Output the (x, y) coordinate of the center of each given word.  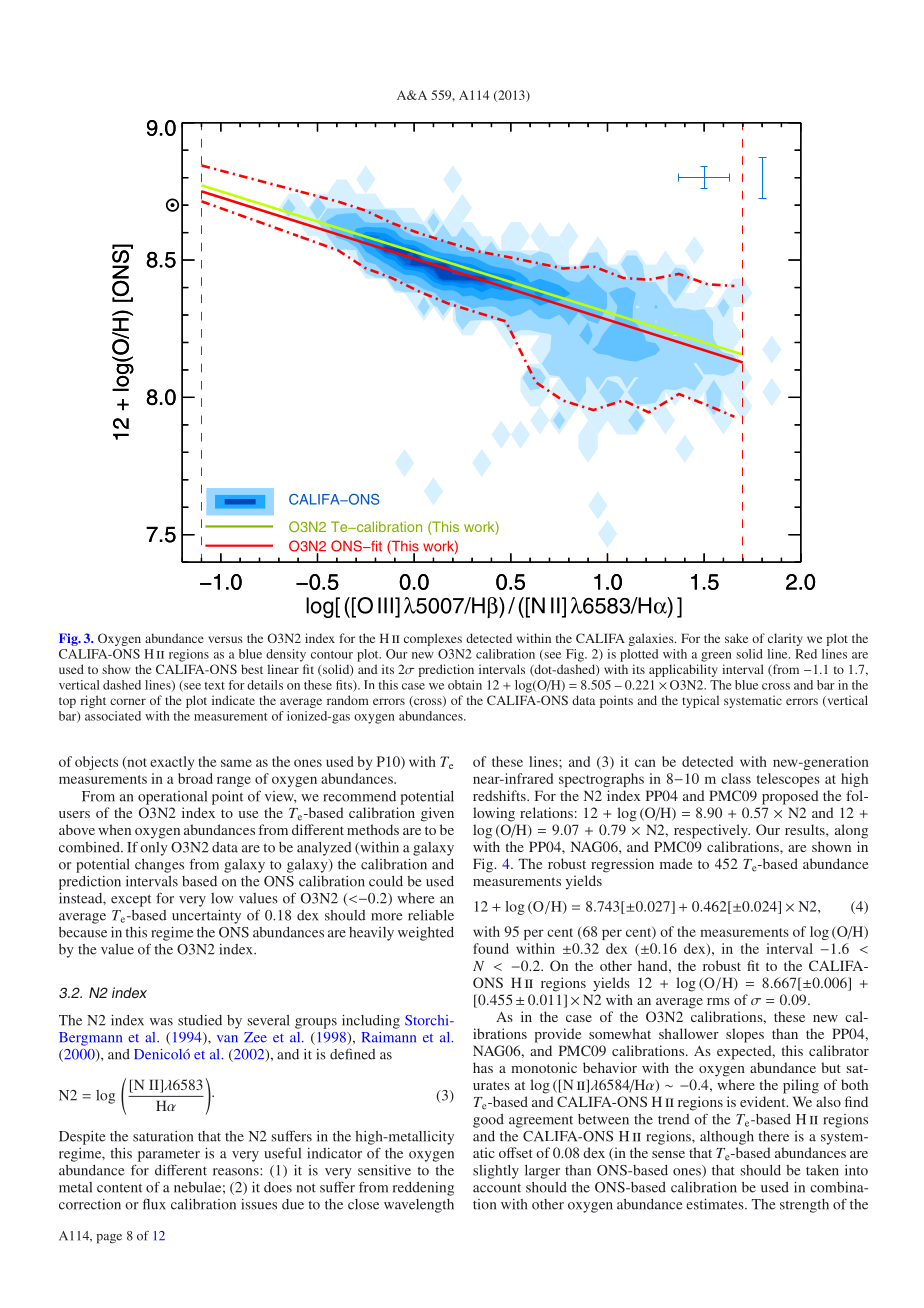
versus (225, 639)
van (227, 1039)
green (716, 657)
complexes (433, 639)
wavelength (419, 1206)
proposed (790, 797)
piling (801, 1086)
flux (154, 1204)
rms (718, 1001)
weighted (426, 934)
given (437, 814)
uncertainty (206, 917)
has (483, 1067)
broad (195, 778)
